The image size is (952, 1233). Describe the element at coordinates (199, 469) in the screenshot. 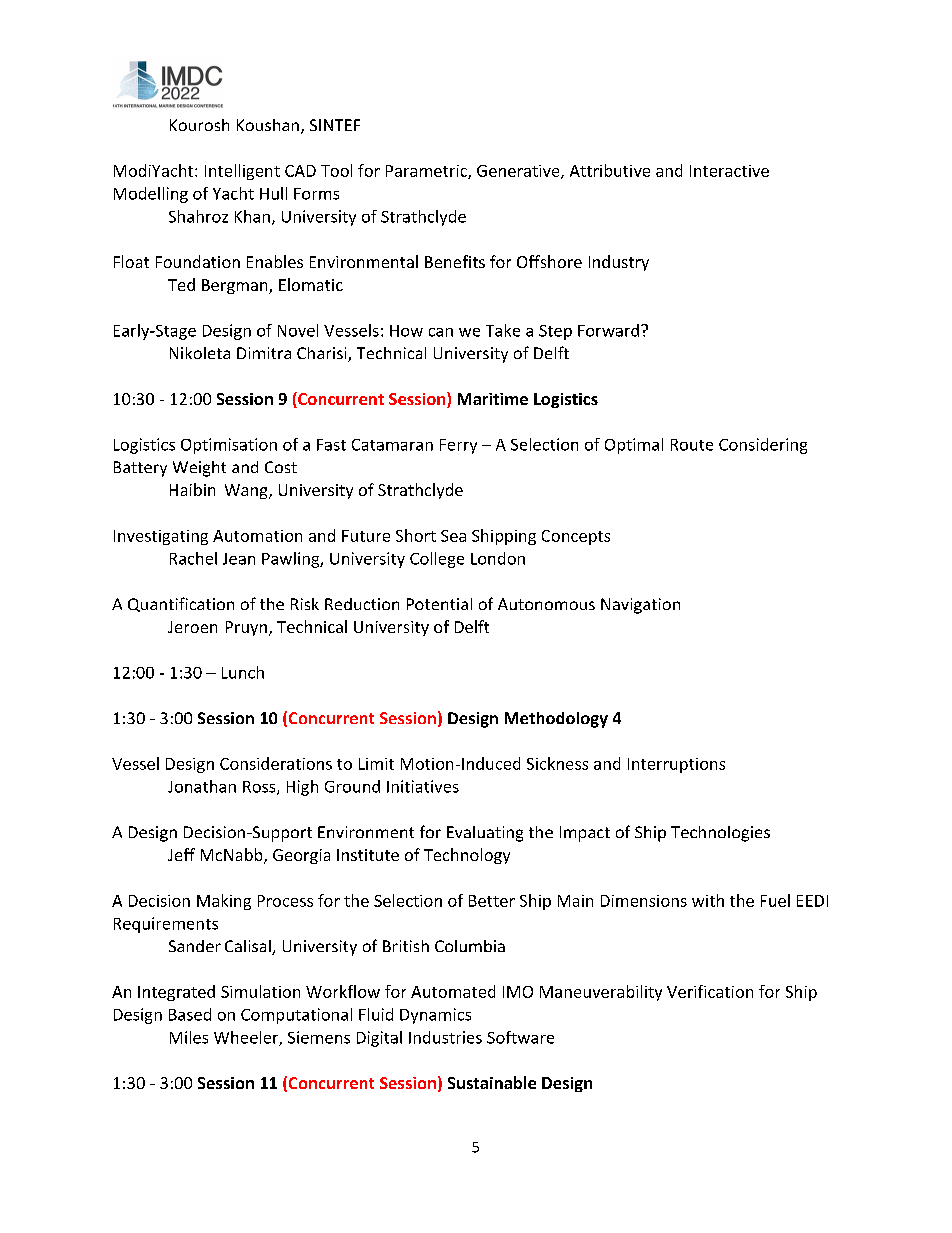

I see `Weight` at that location.
